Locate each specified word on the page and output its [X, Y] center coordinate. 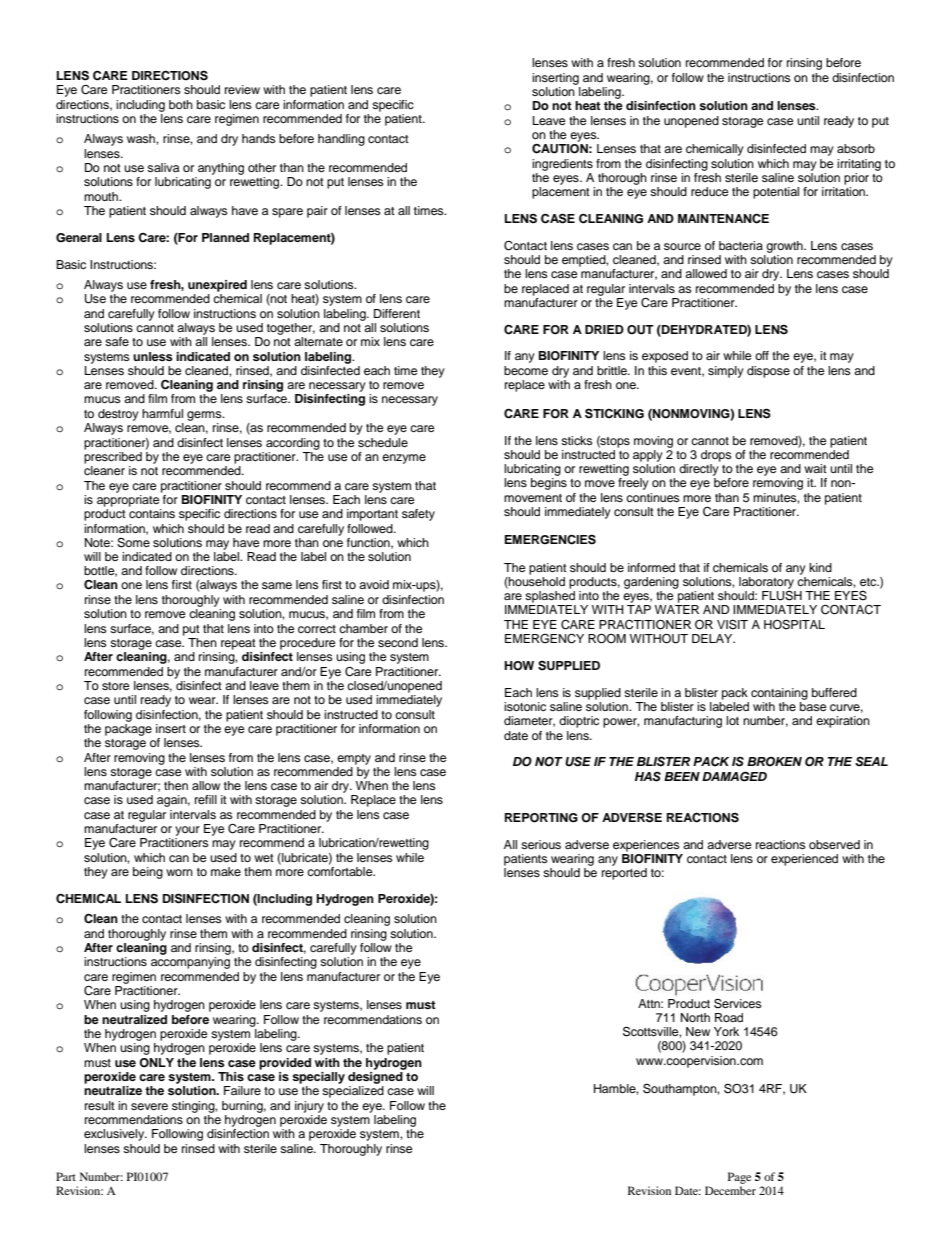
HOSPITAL [794, 625]
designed [376, 1076]
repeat [238, 644]
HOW [519, 666]
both [181, 104]
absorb [856, 148]
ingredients [562, 165]
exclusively [115, 1135]
